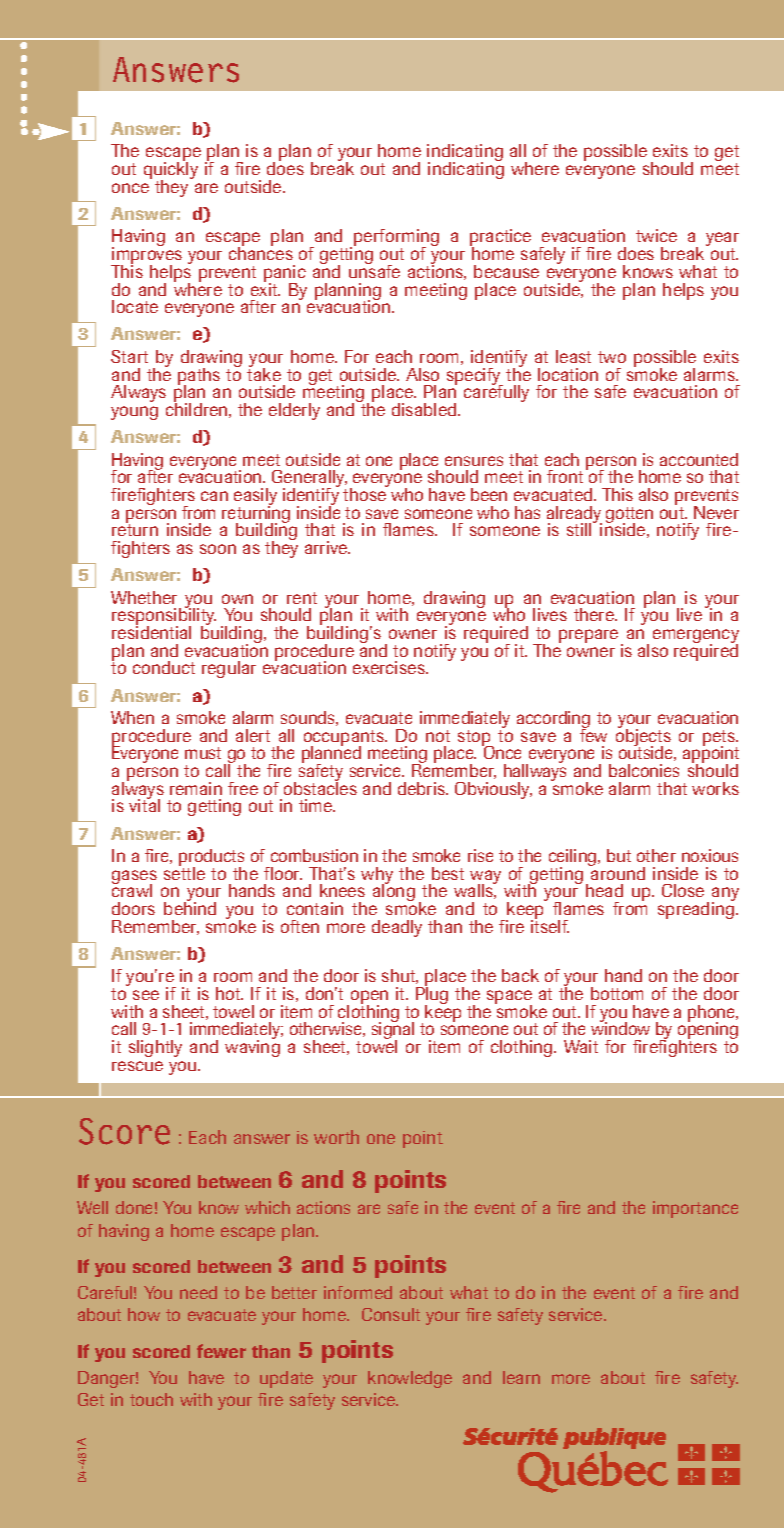 This screenshot has height=1528, width=784. What do you see at coordinates (422, 788) in the screenshot?
I see `debris` at bounding box center [422, 788].
